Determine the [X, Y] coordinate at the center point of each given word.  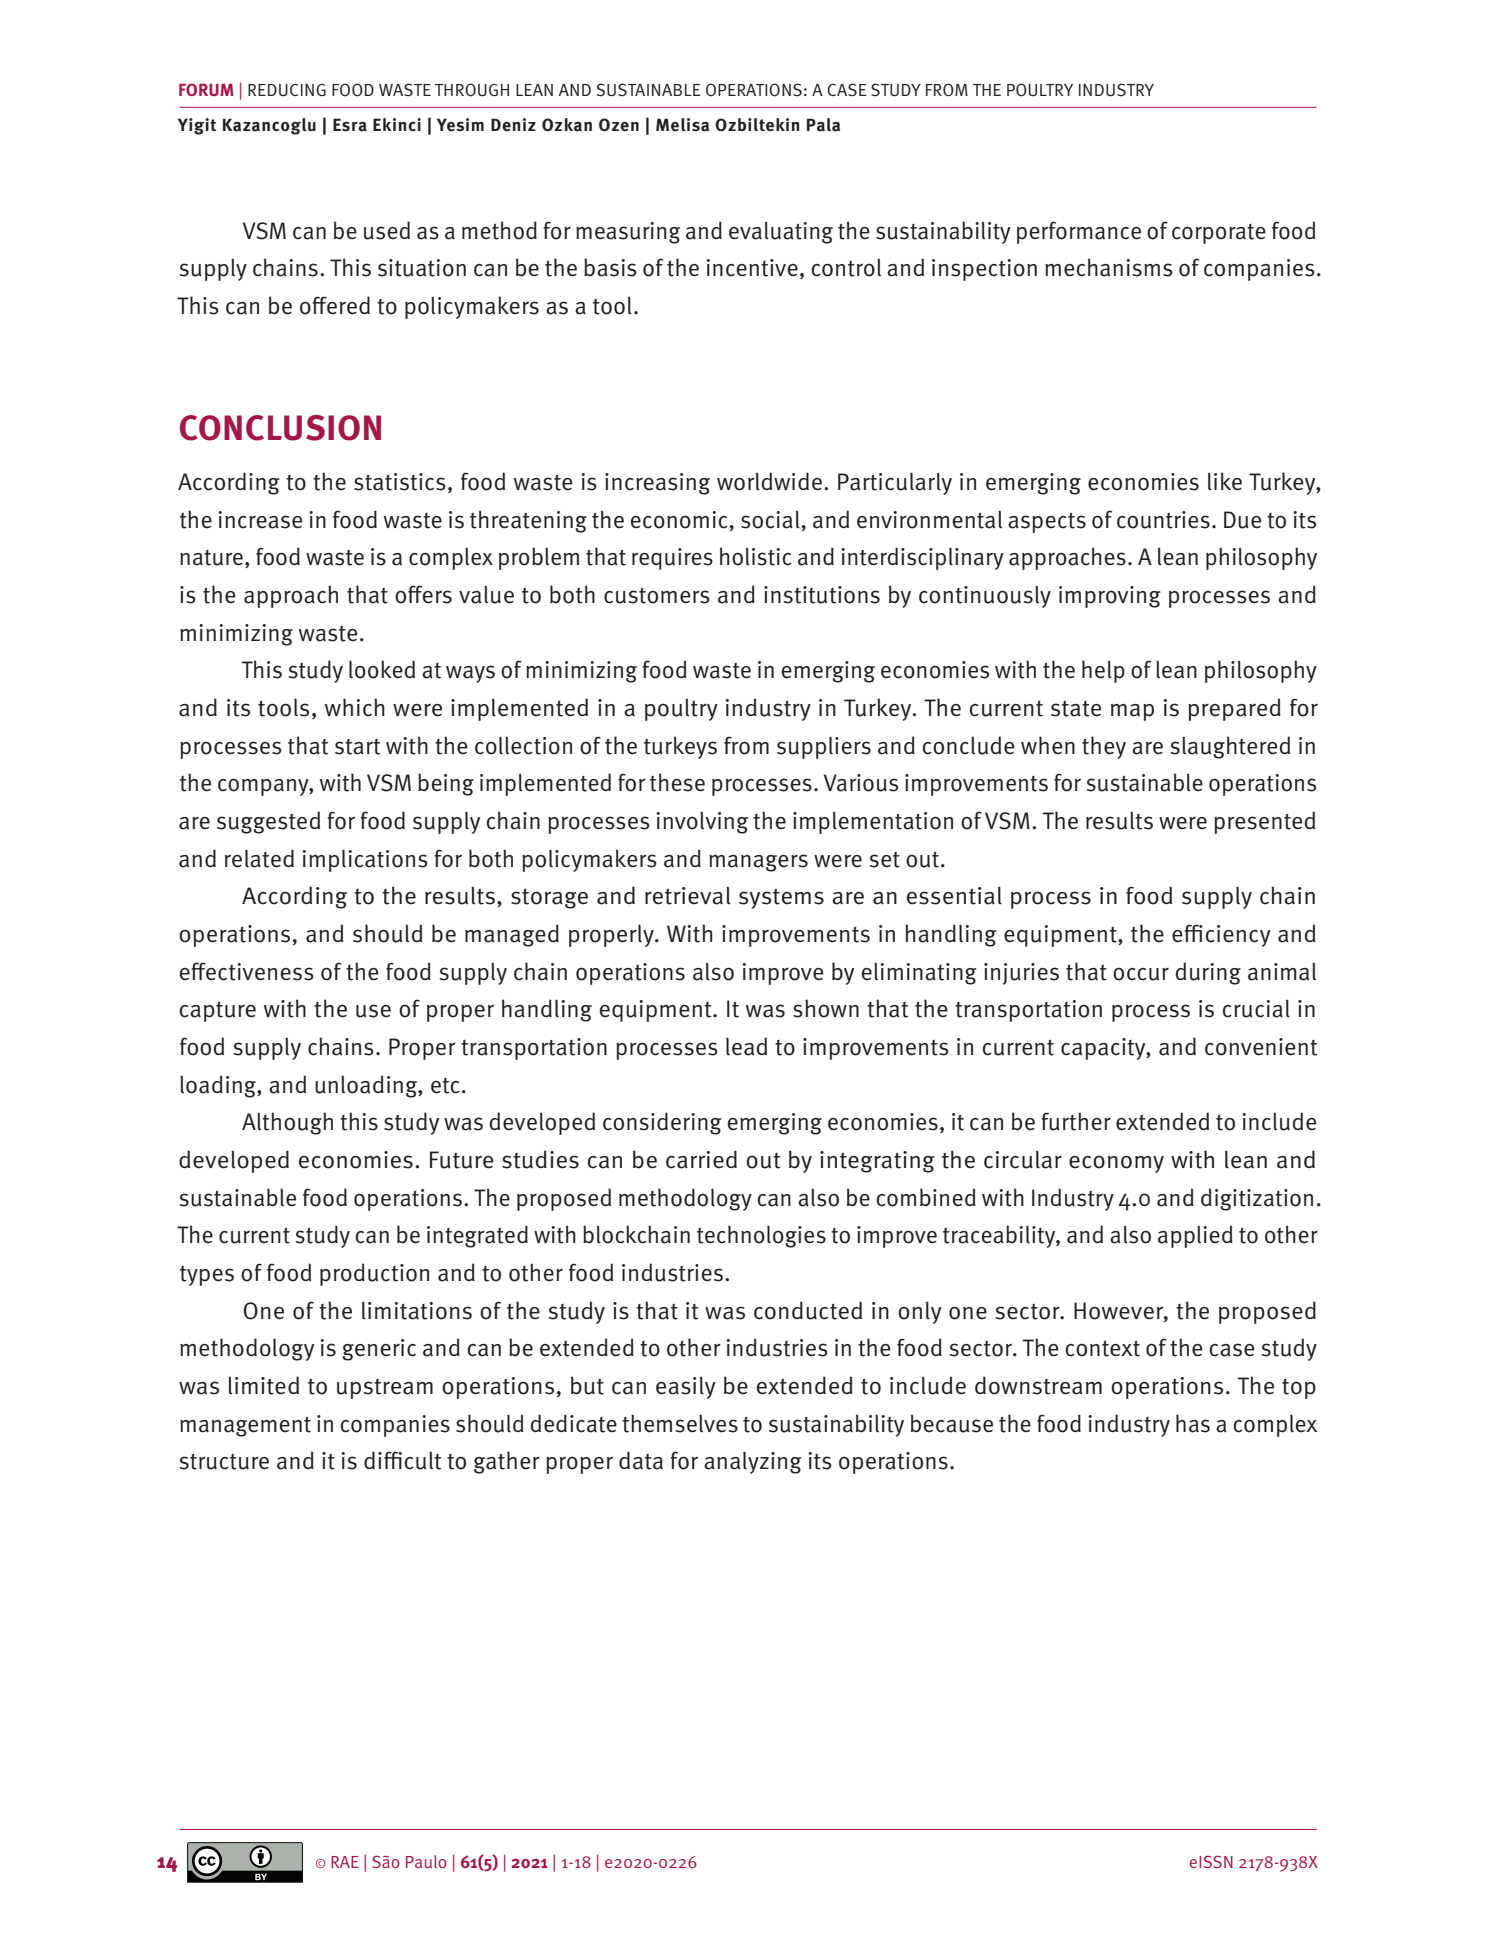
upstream [385, 1389]
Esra [350, 125]
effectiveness [247, 971]
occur [1141, 974]
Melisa [682, 125]
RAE [345, 1862]
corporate [1219, 234]
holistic [755, 556]
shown [826, 1008]
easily [686, 1387]
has [1193, 1423]
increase [260, 520]
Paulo [426, 1862]
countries [1163, 520]
